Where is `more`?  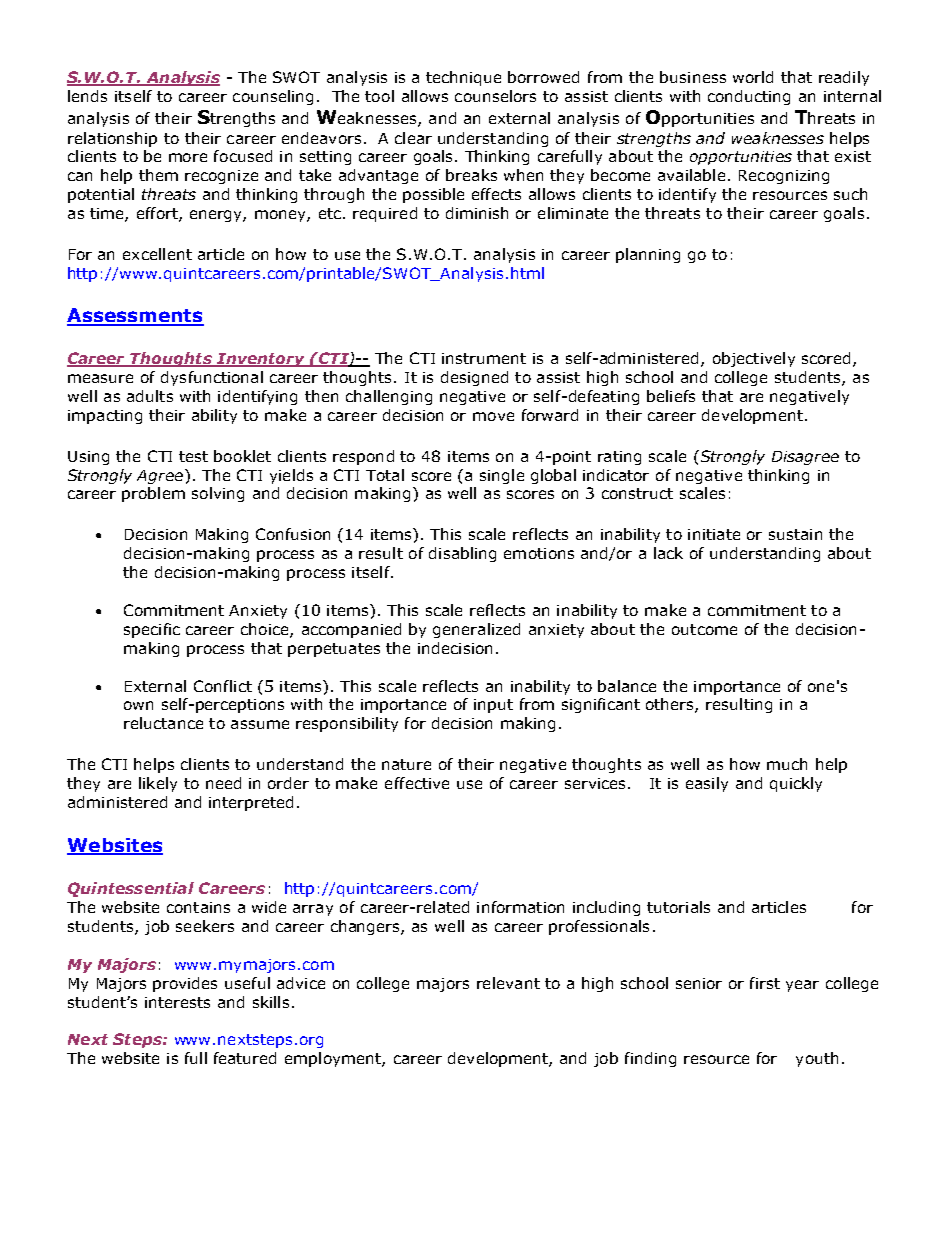
more is located at coordinates (188, 157).
